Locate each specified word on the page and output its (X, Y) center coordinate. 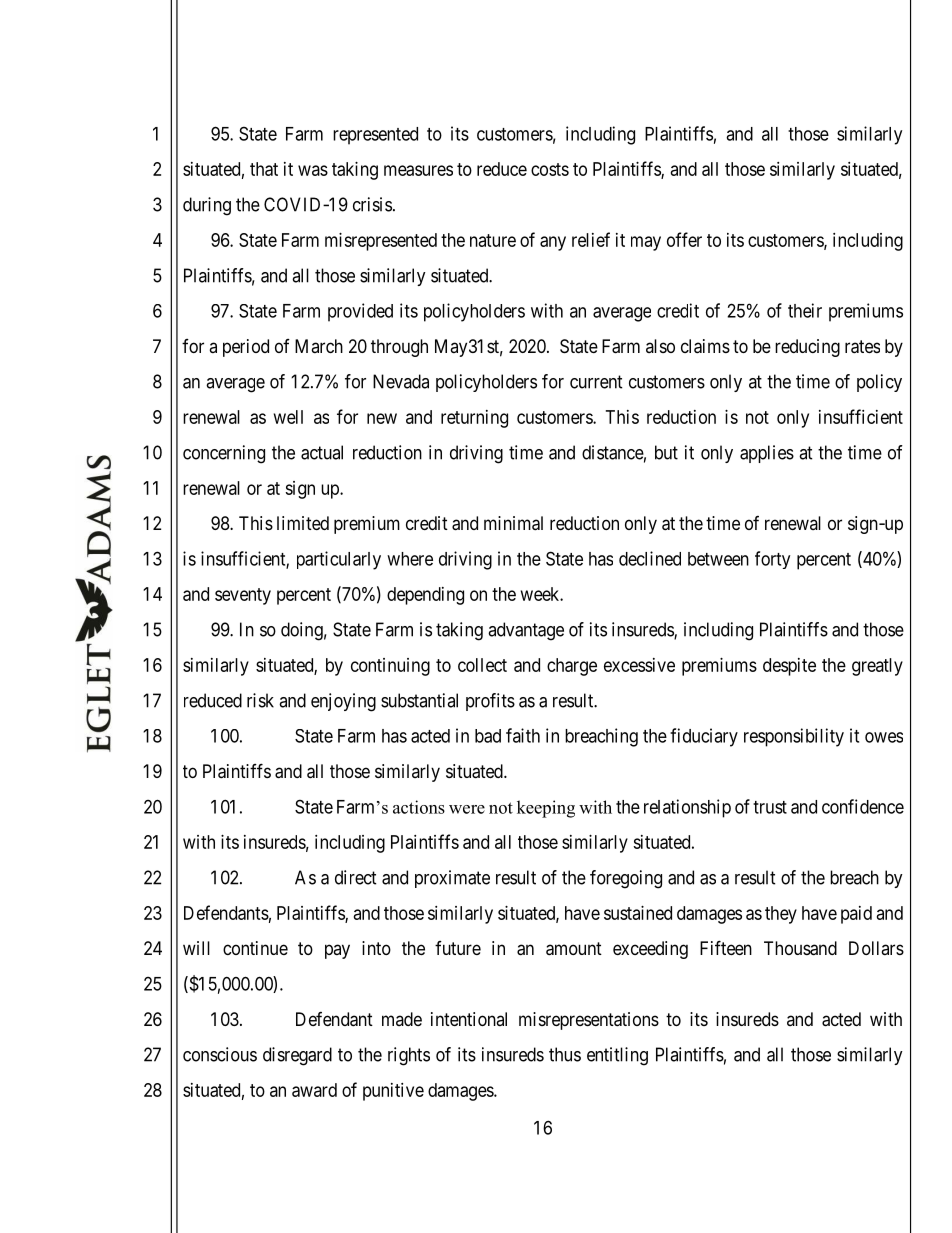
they (781, 915)
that (264, 169)
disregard (297, 1056)
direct (356, 877)
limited (303, 523)
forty (772, 560)
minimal (513, 523)
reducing (807, 348)
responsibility (794, 737)
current (596, 382)
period (246, 348)
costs (550, 169)
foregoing (626, 879)
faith (523, 735)
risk (260, 700)
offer (684, 239)
